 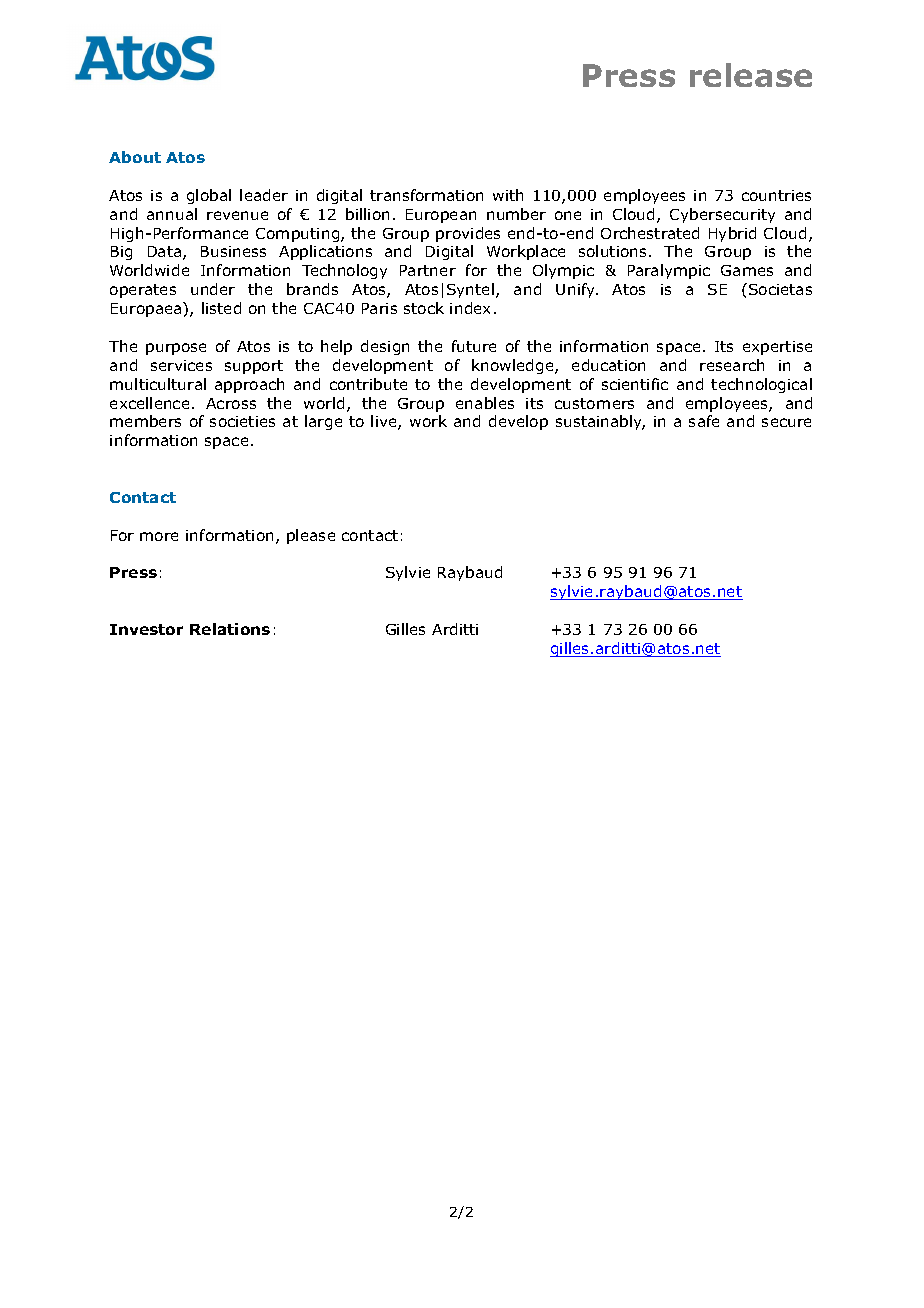 I want to click on purpose, so click(x=176, y=349).
